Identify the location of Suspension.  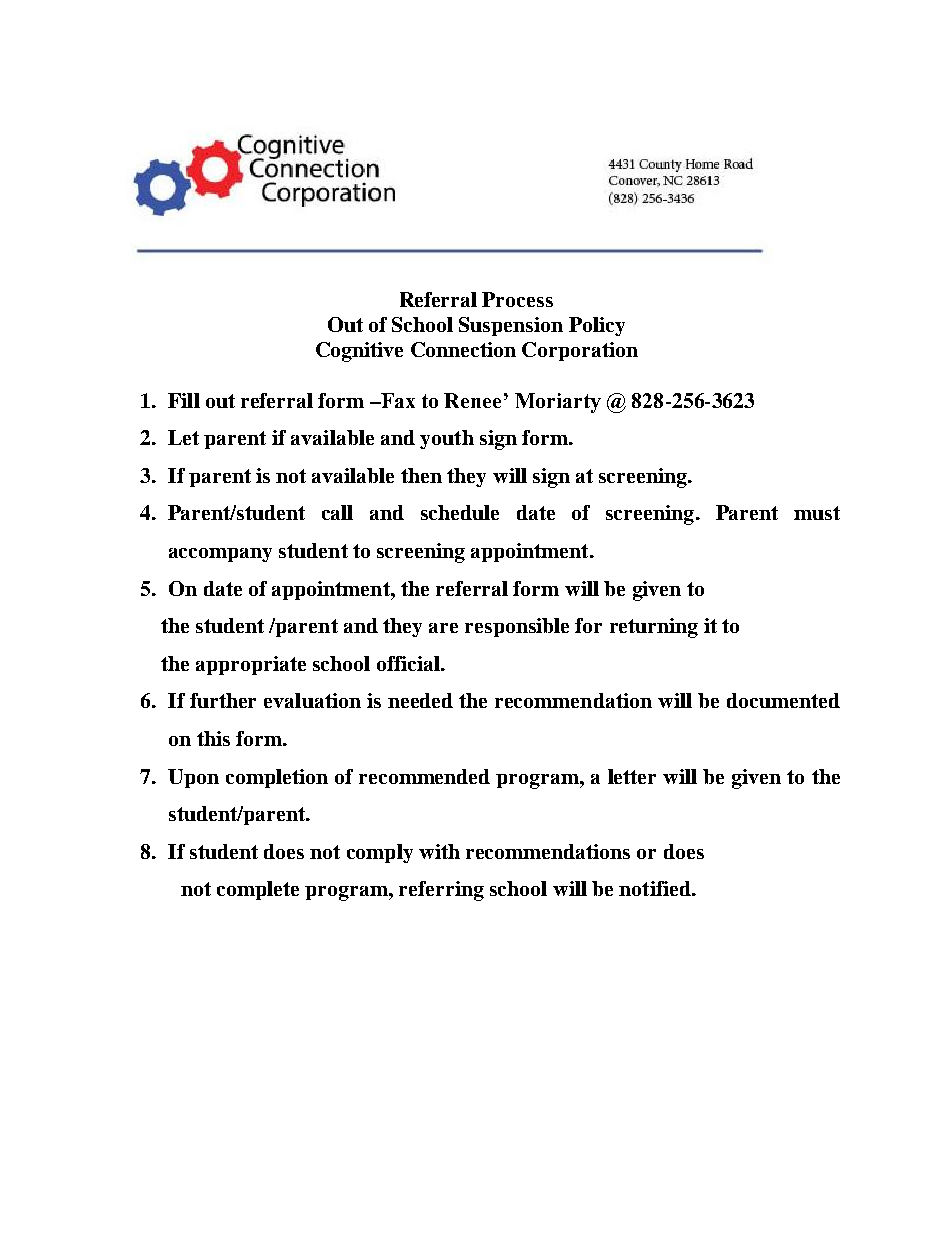
(511, 326).
